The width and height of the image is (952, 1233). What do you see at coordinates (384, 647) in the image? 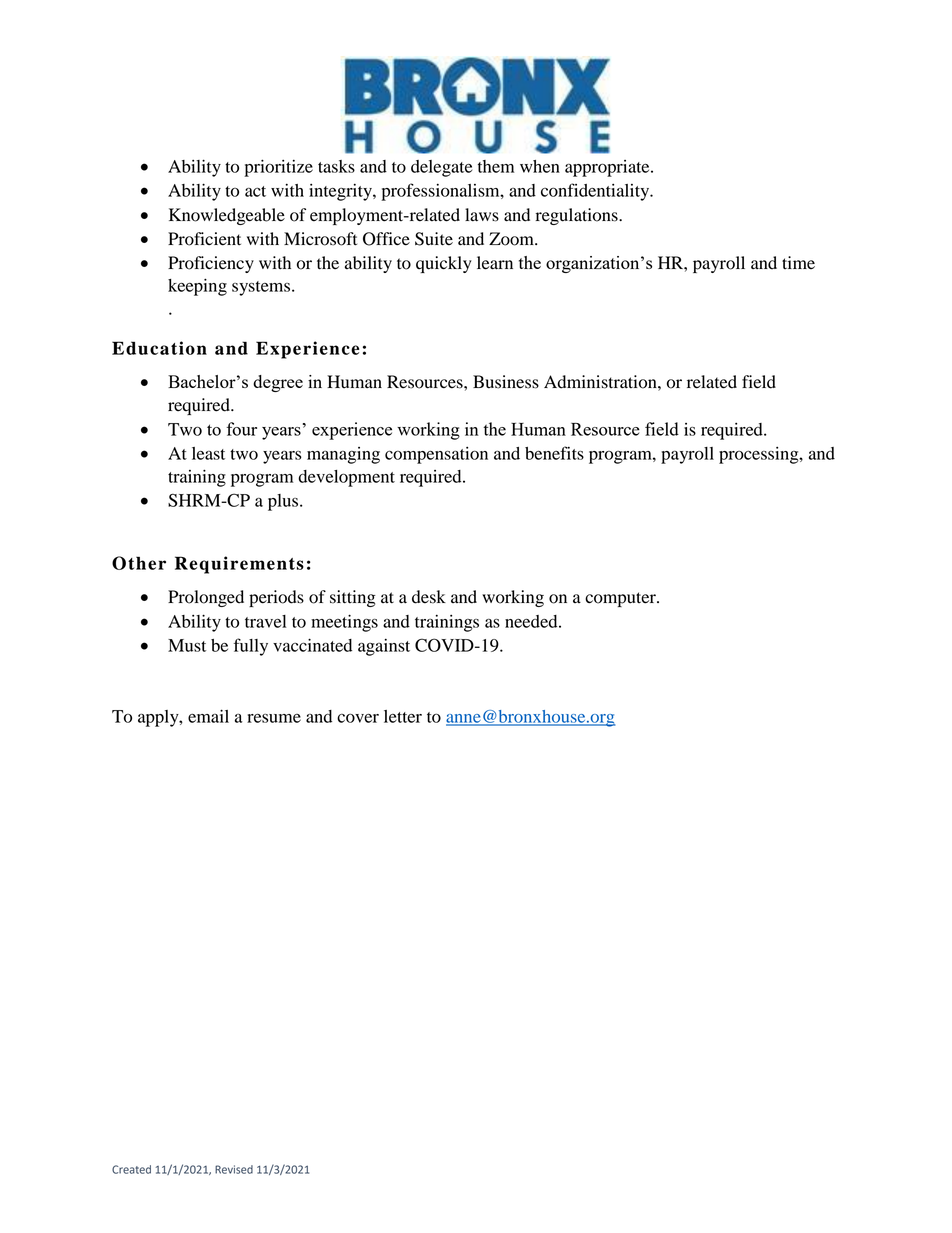
I see `against` at bounding box center [384, 647].
